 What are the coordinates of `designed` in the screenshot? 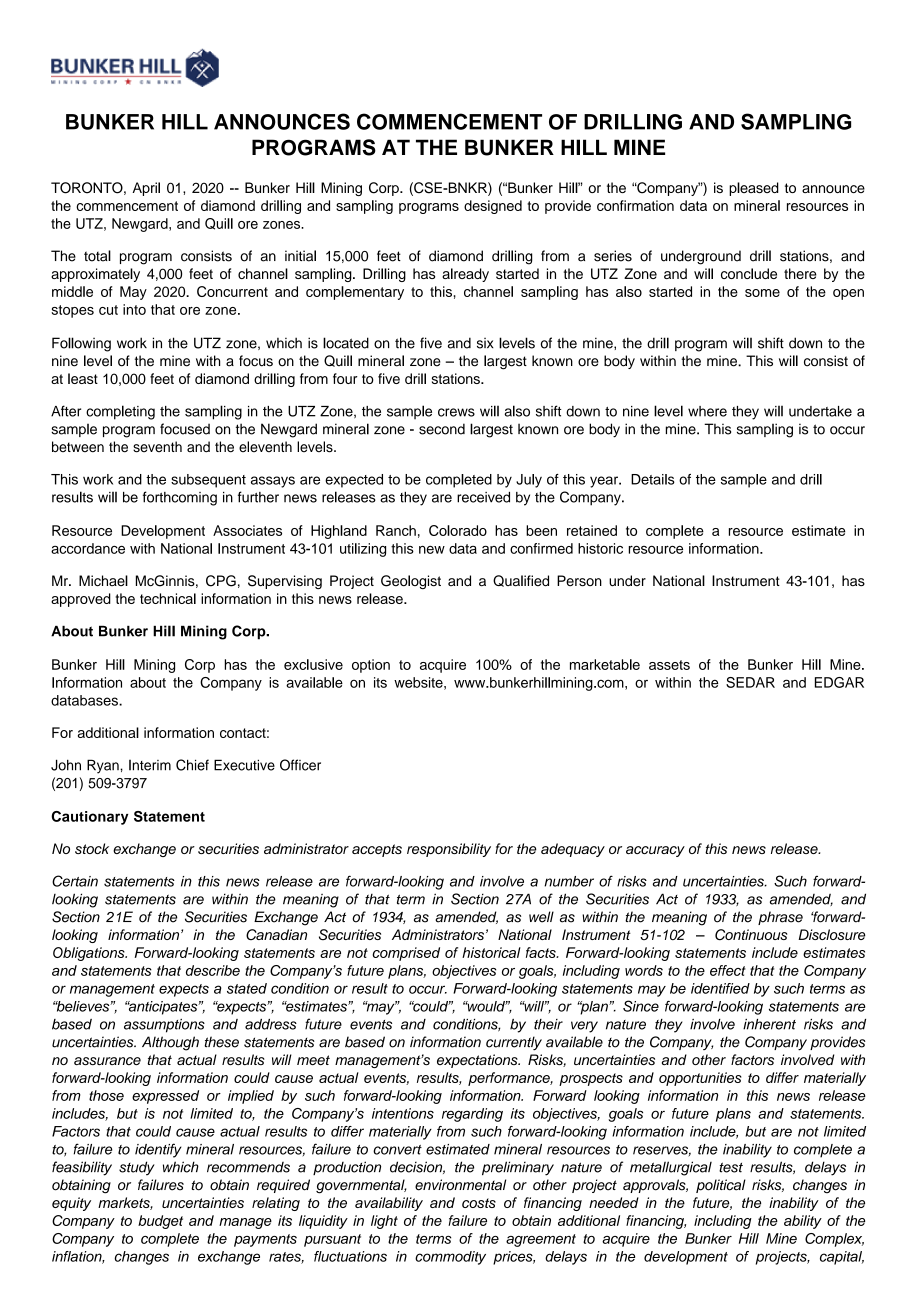 It's located at (493, 207).
